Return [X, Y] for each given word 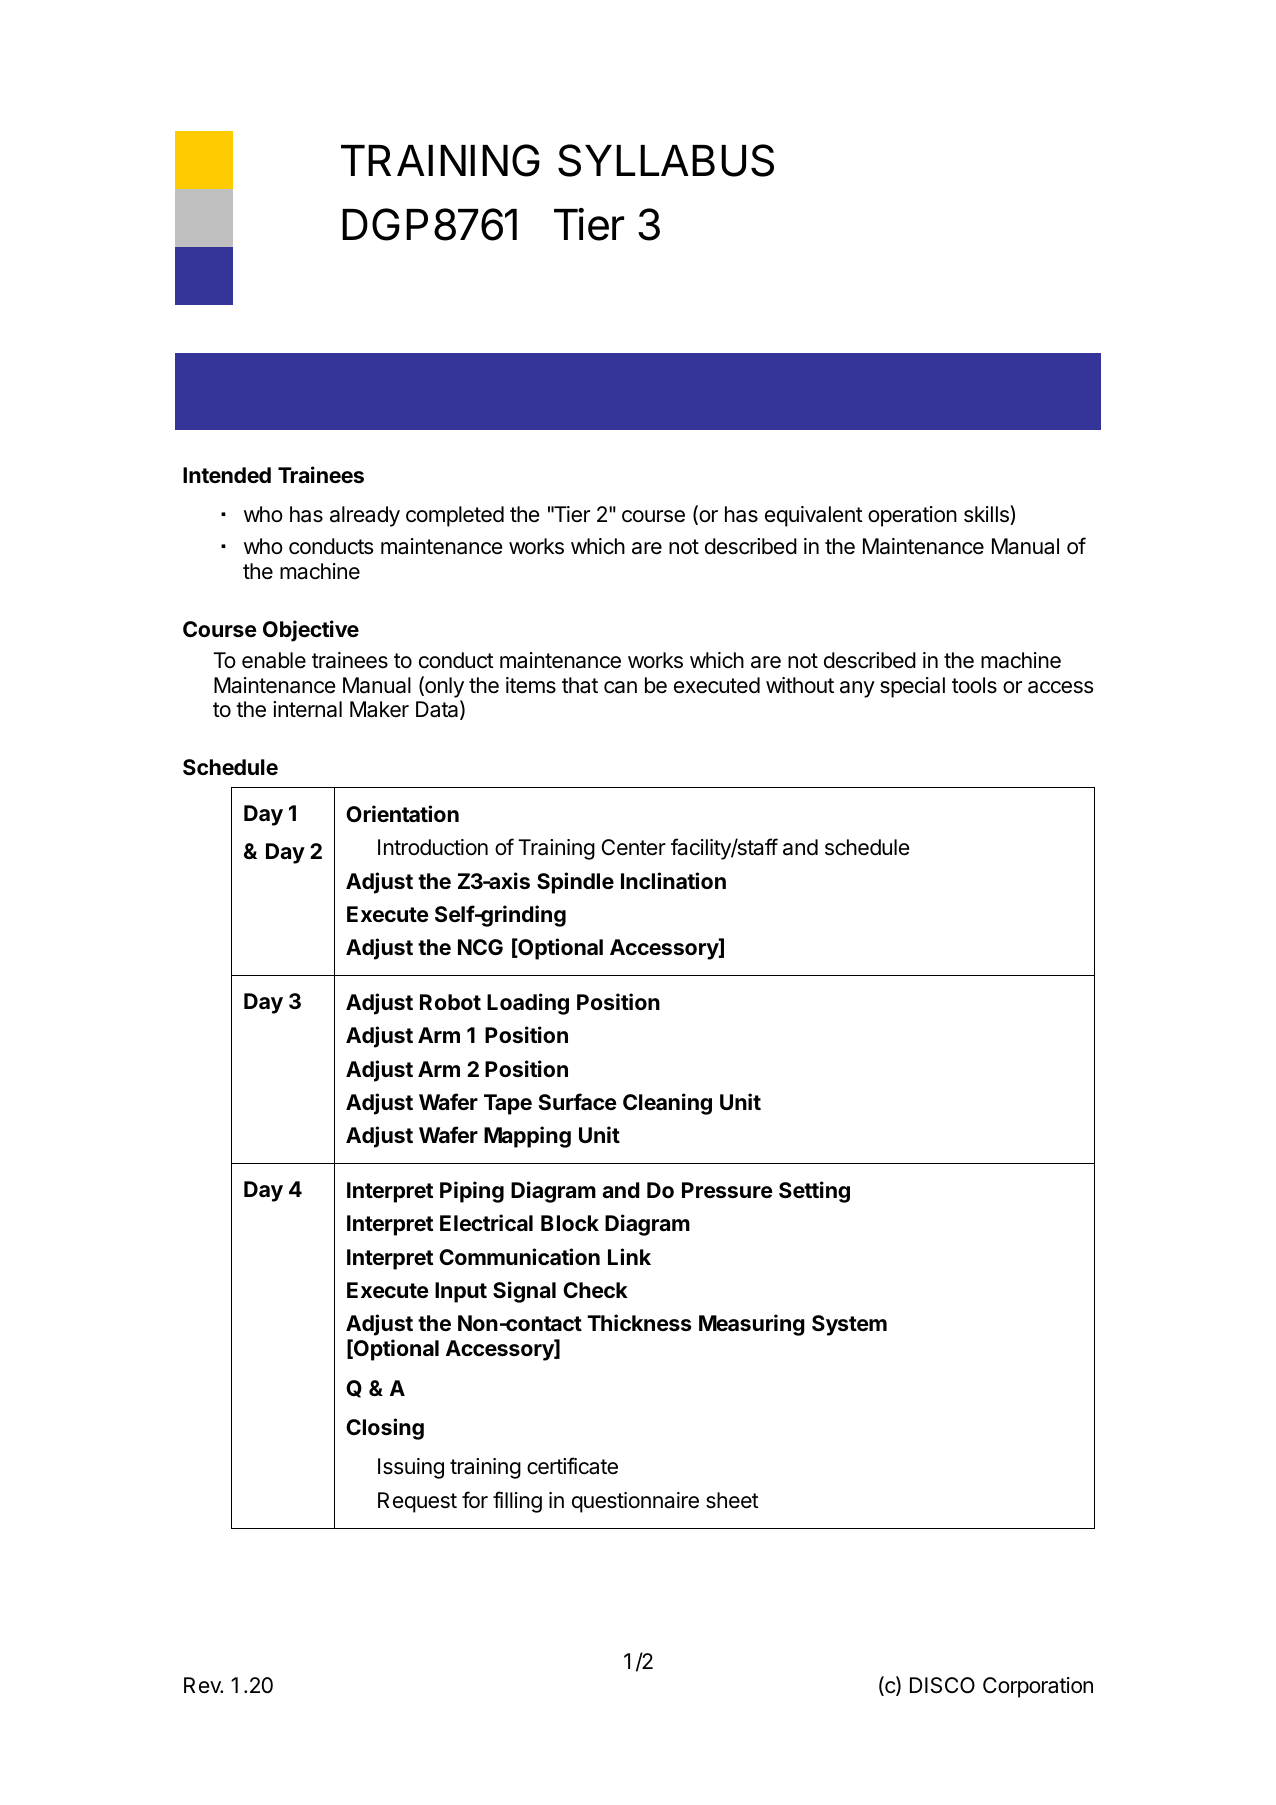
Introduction [433, 847]
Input [461, 1292]
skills [987, 515]
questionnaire [635, 1502]
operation [912, 516]
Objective [311, 631]
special [912, 687]
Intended [227, 475]
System [849, 1325]
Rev [203, 1685]
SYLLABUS [666, 160]
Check [595, 1290]
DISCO [942, 1685]
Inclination [673, 880]
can [620, 687]
